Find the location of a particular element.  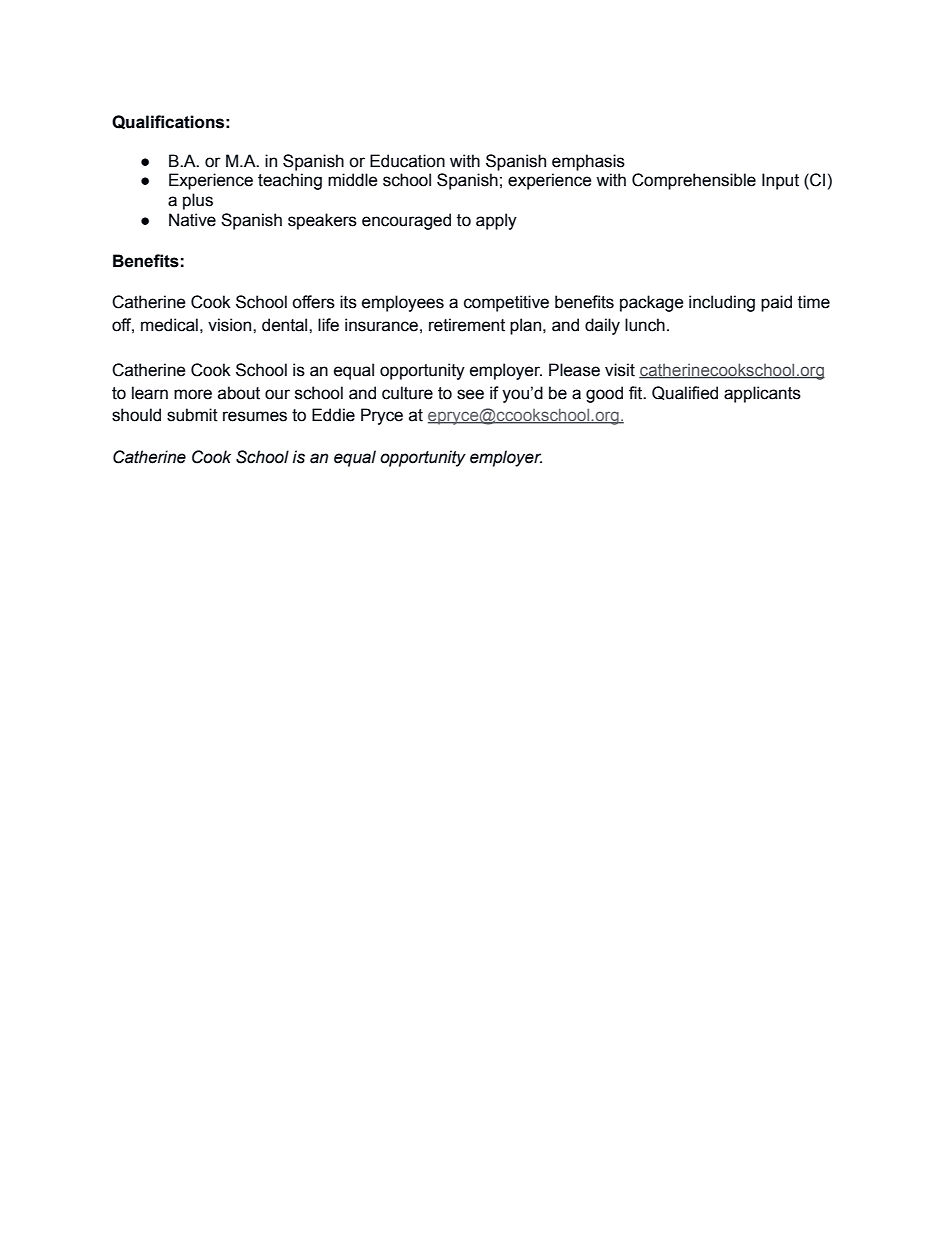

retirement is located at coordinates (467, 325).
